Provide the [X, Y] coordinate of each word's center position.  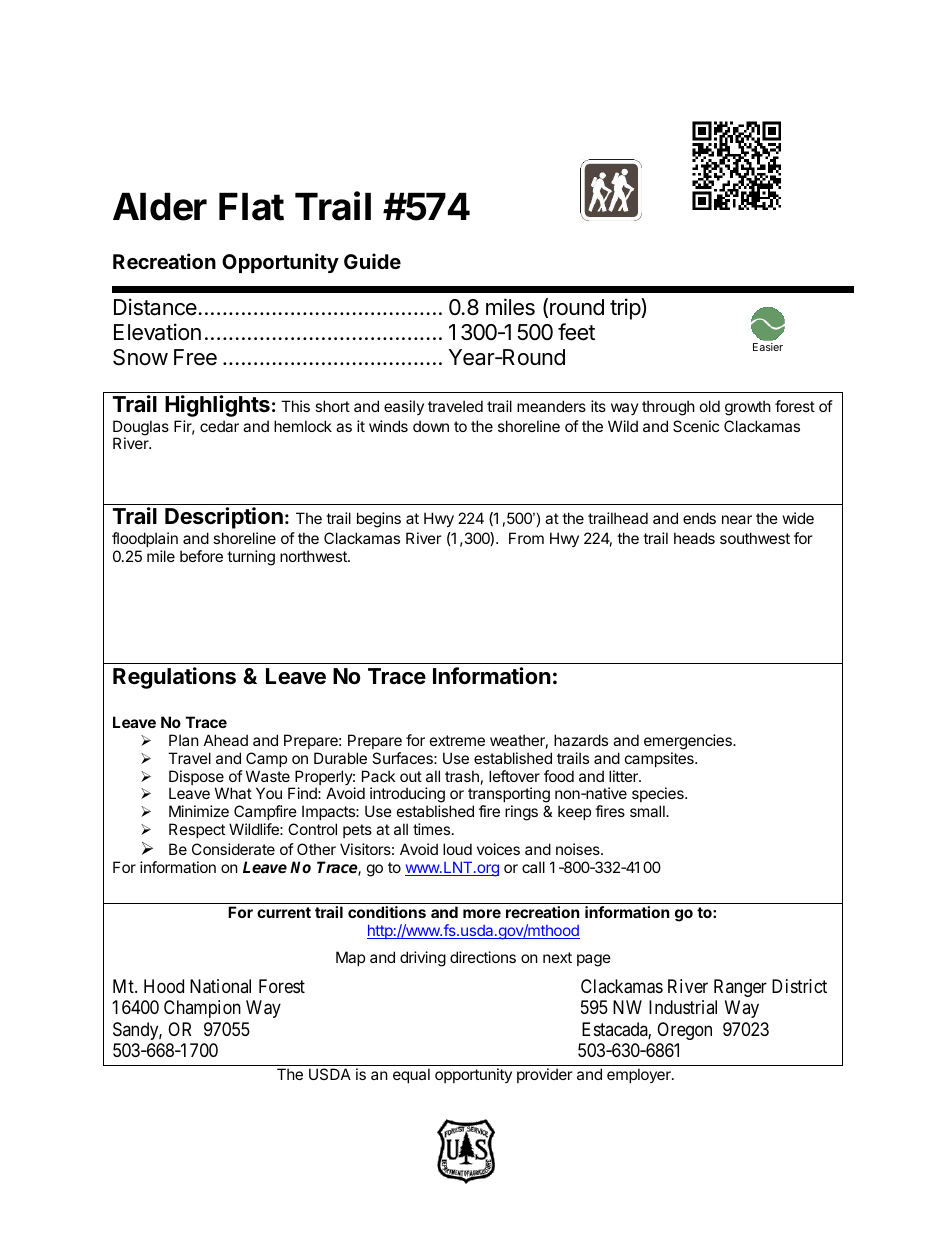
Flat [251, 207]
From [526, 538]
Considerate [233, 849]
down [431, 426]
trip [626, 309]
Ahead [226, 740]
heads [694, 538]
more [482, 913]
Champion [202, 1009]
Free [195, 357]
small [648, 811]
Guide [372, 261]
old [710, 406]
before [201, 556]
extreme [457, 740]
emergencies [689, 742]
